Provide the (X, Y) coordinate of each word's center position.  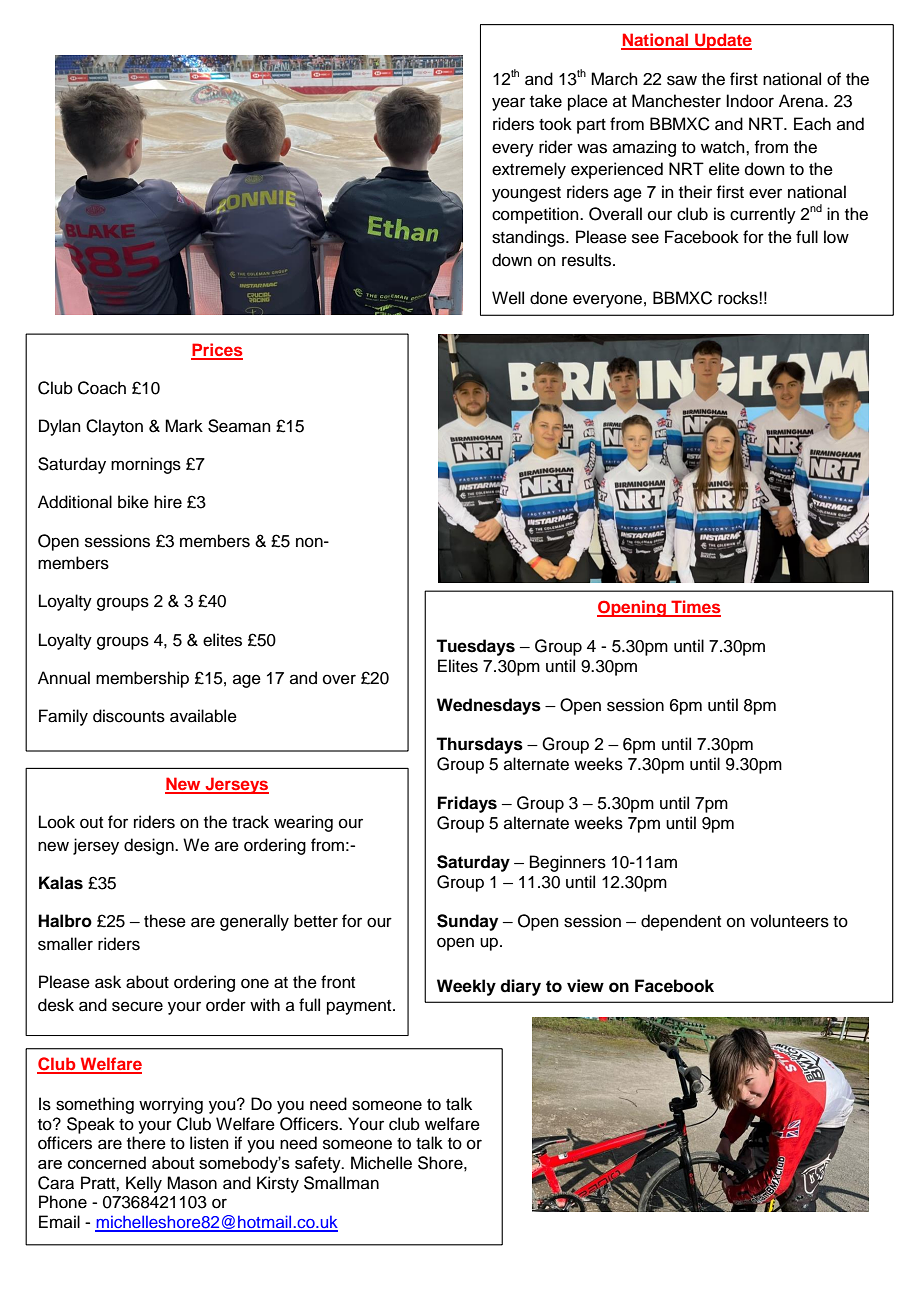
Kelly (144, 1184)
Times (695, 608)
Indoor (750, 101)
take (546, 101)
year (508, 104)
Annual (64, 678)
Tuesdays (475, 647)
